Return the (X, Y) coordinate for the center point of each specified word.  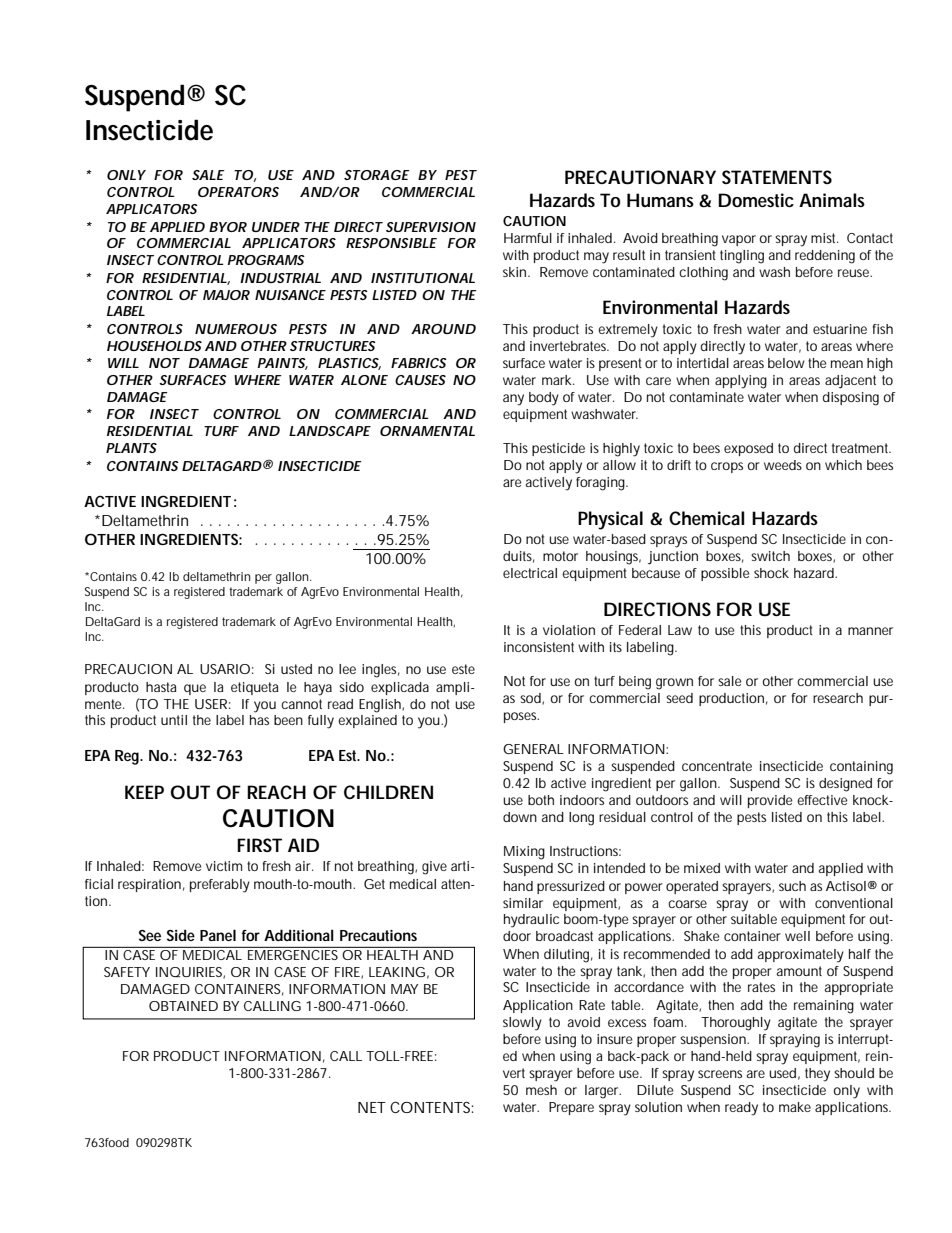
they (817, 1075)
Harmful (528, 238)
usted (296, 669)
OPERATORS (238, 192)
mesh (541, 1090)
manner (870, 631)
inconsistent (539, 647)
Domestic (756, 200)
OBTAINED (183, 1006)
